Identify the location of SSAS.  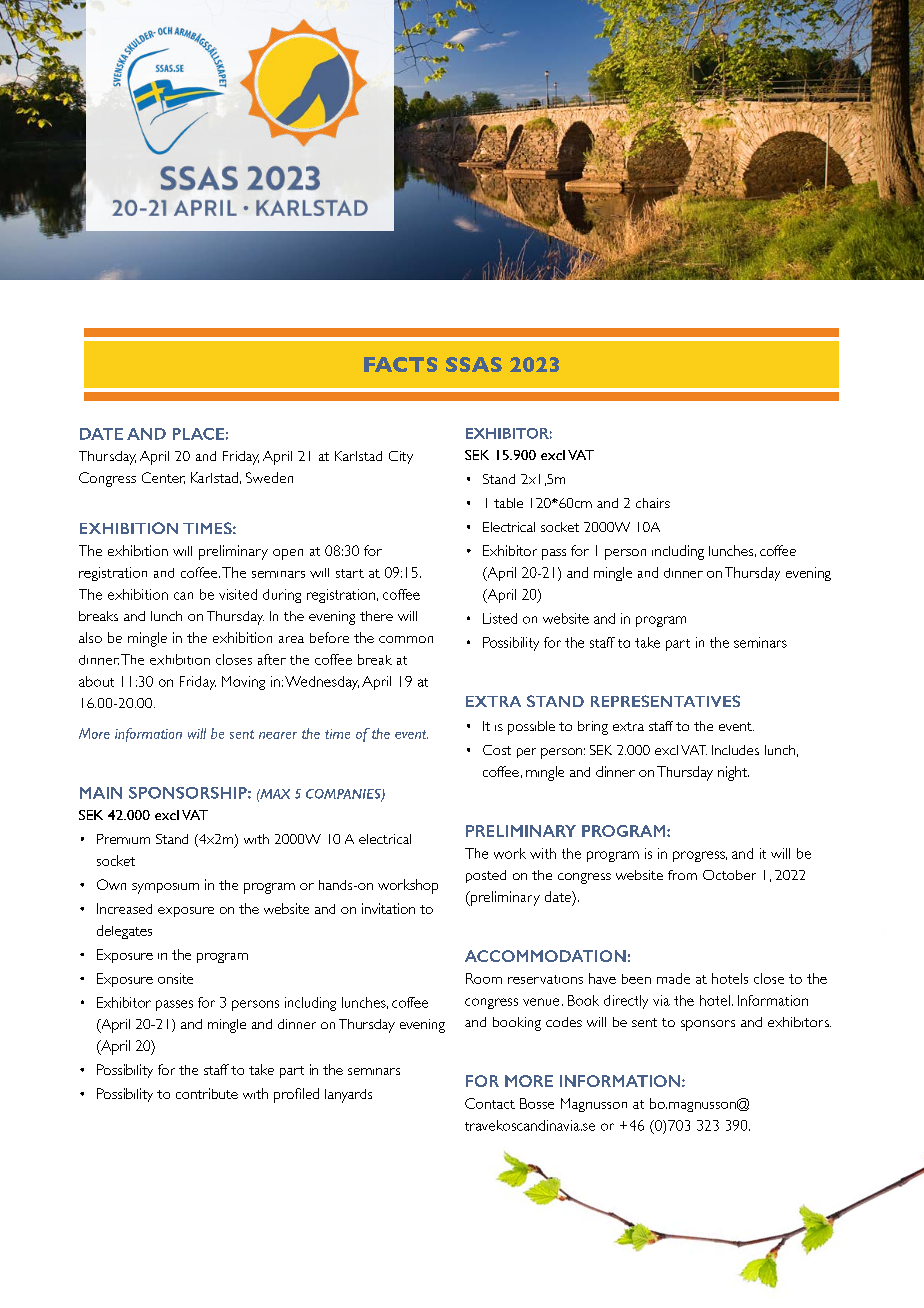
(474, 364).
